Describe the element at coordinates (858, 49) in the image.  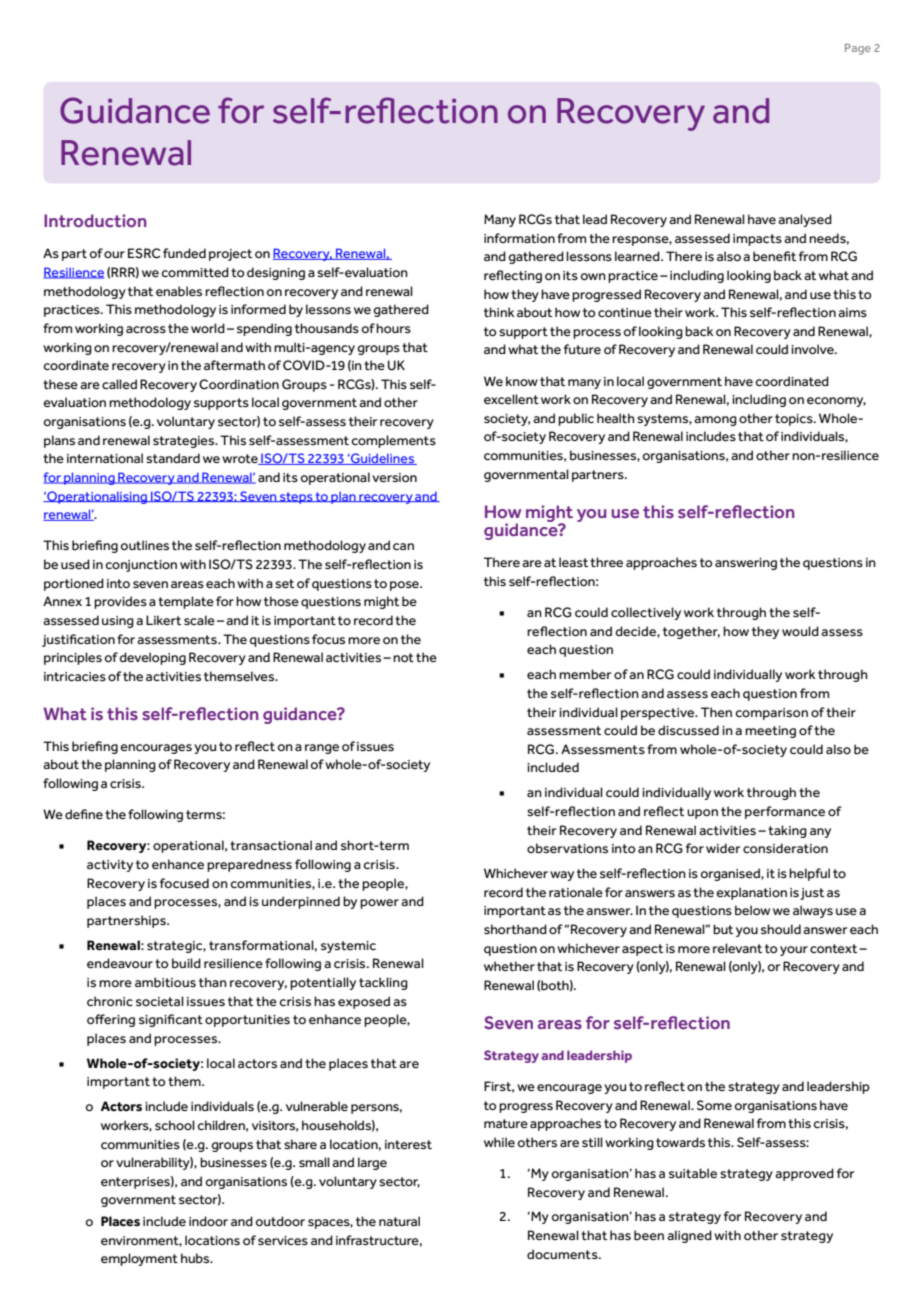
I see `Page` at that location.
